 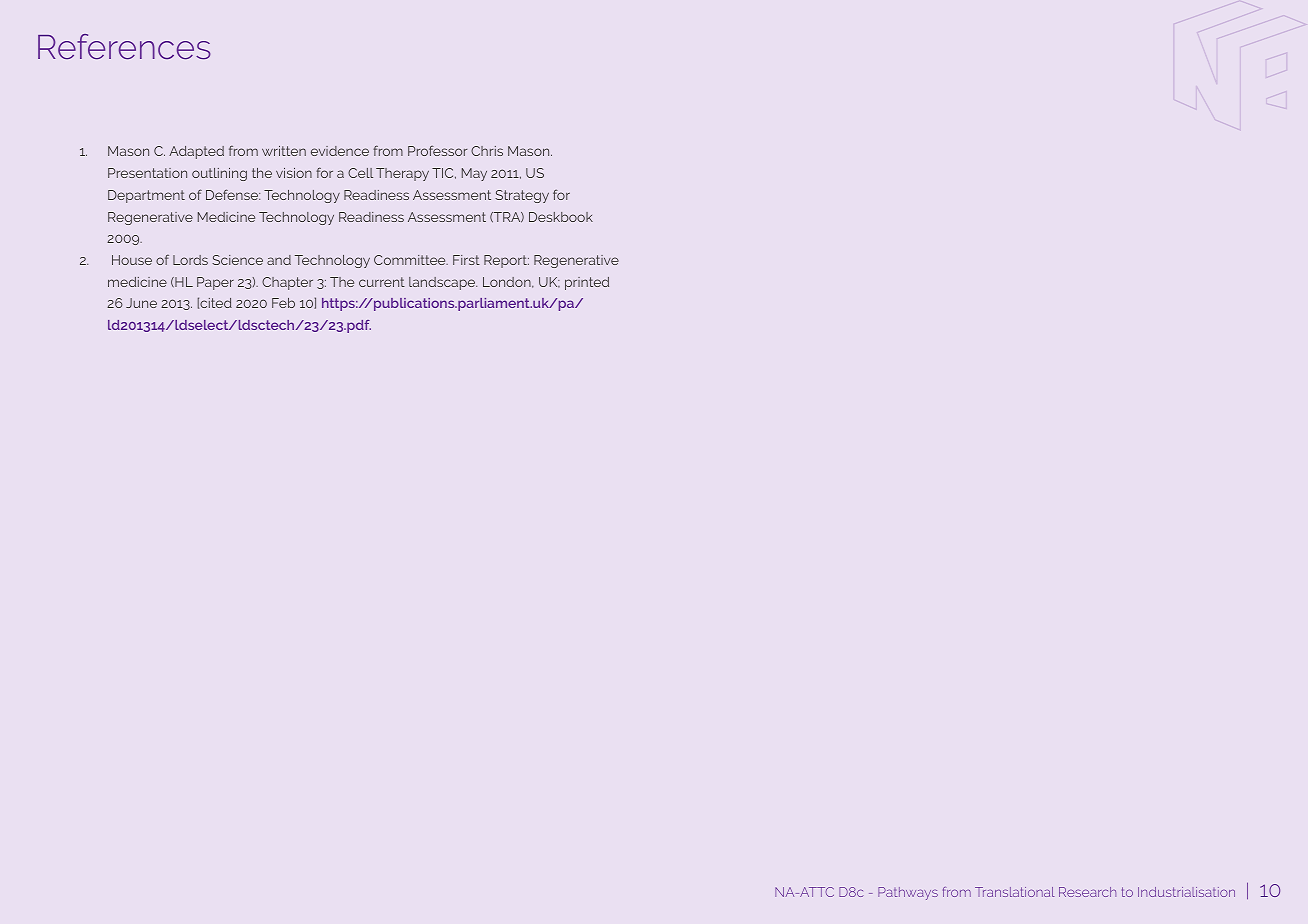 I want to click on landscape, so click(x=443, y=283).
